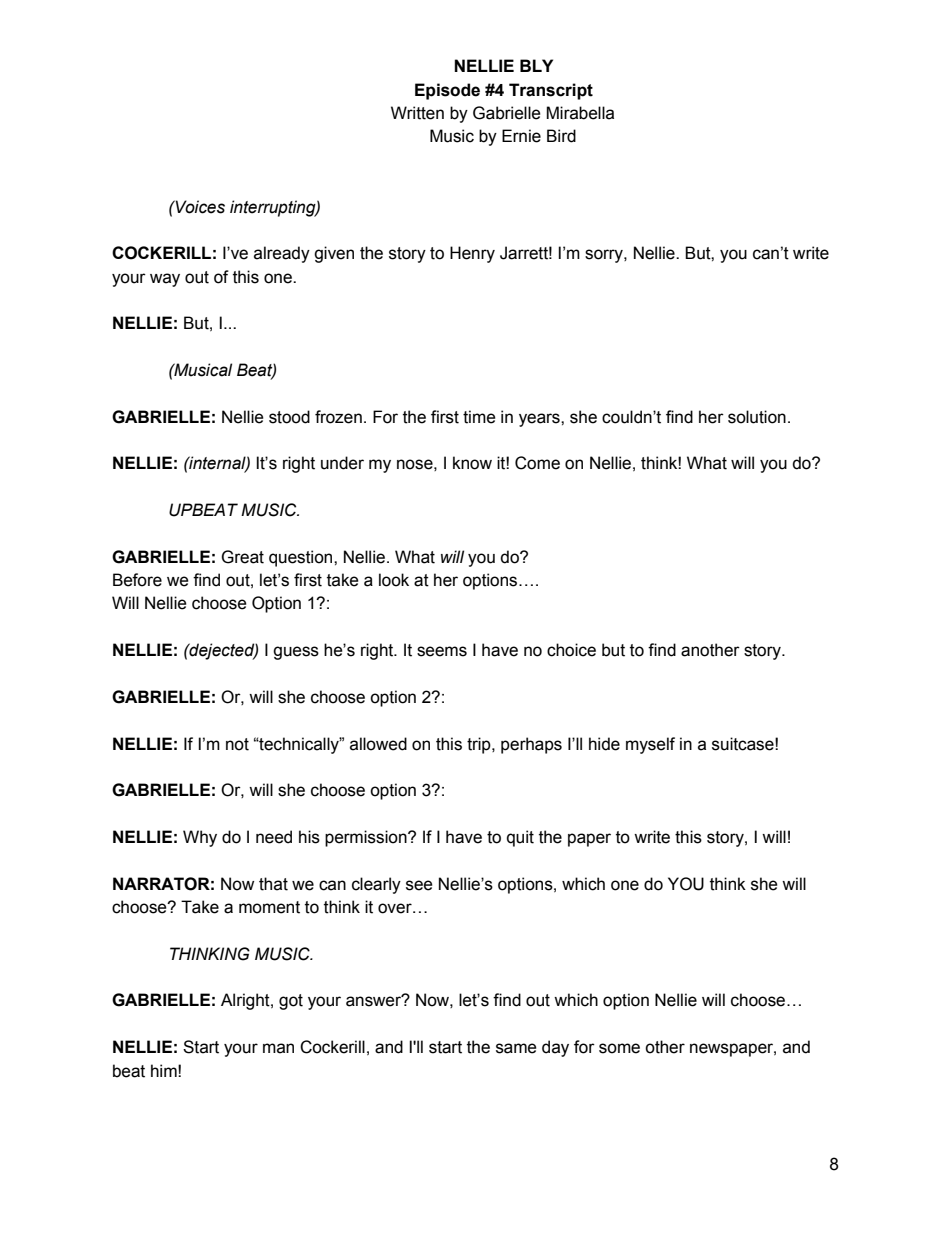  What do you see at coordinates (375, 1001) in the screenshot?
I see `answer` at bounding box center [375, 1001].
